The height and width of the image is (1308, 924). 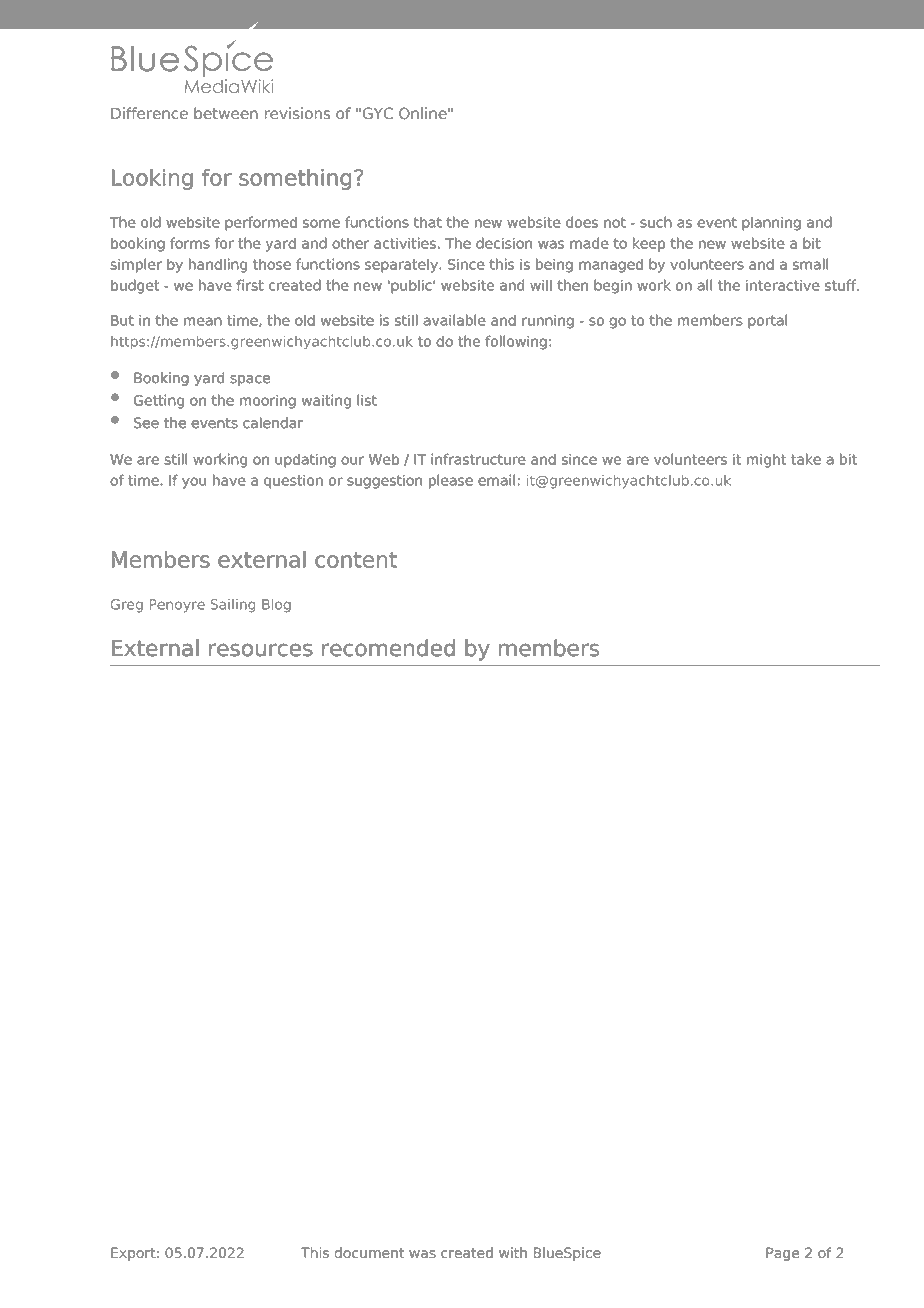 I want to click on take, so click(x=806, y=459).
